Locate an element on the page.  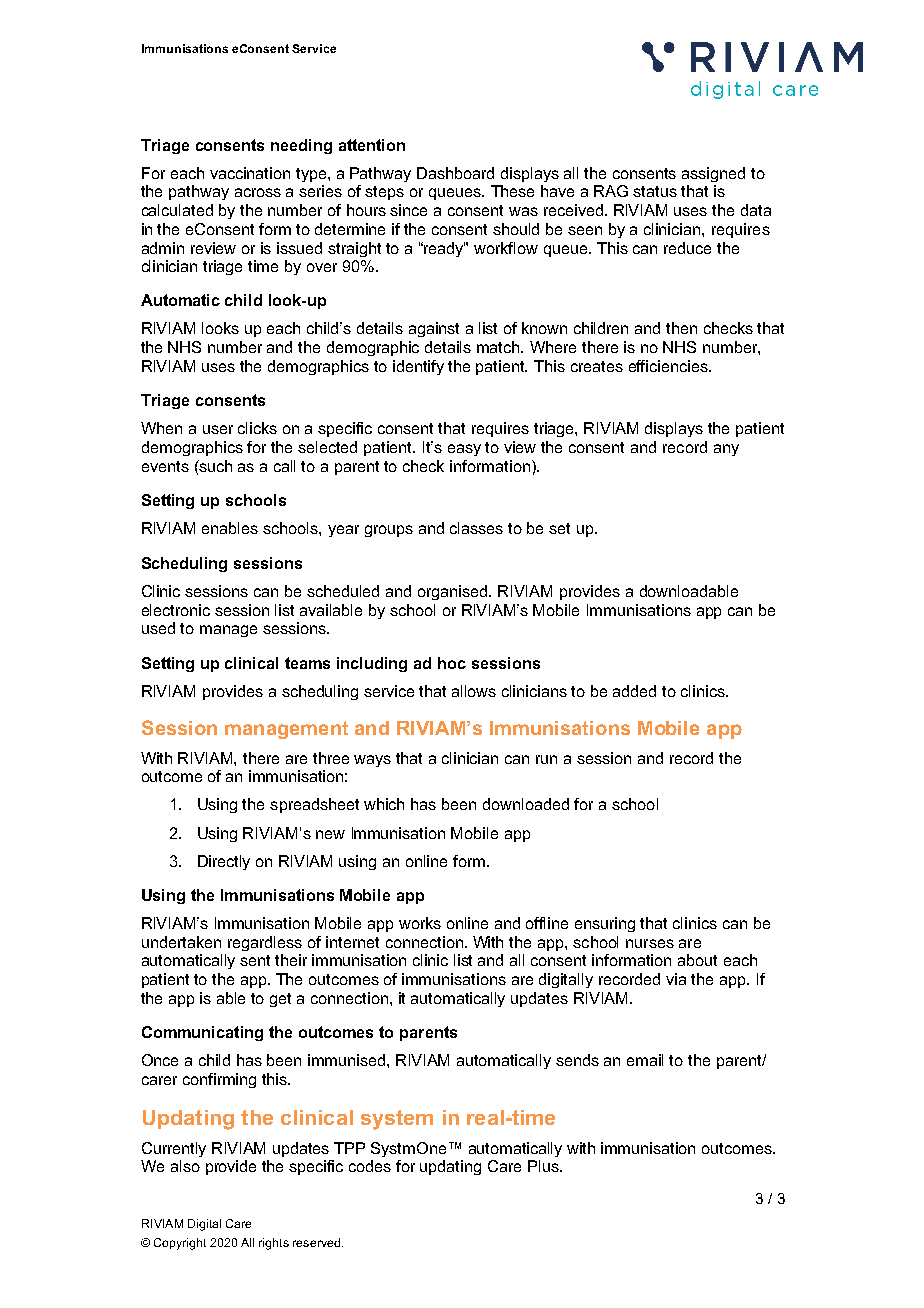
teams is located at coordinates (307, 663).
